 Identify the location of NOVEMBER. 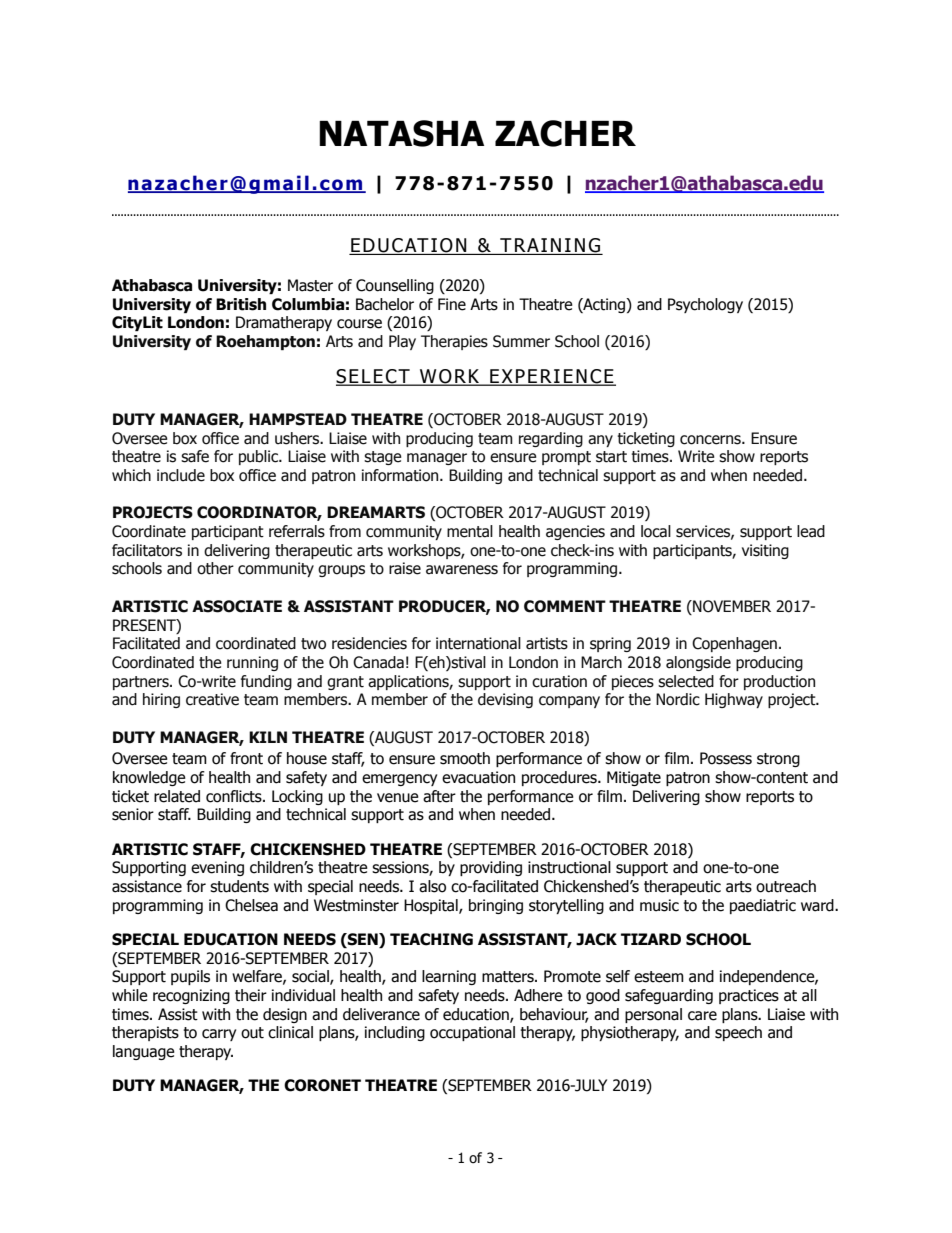
(731, 607).
